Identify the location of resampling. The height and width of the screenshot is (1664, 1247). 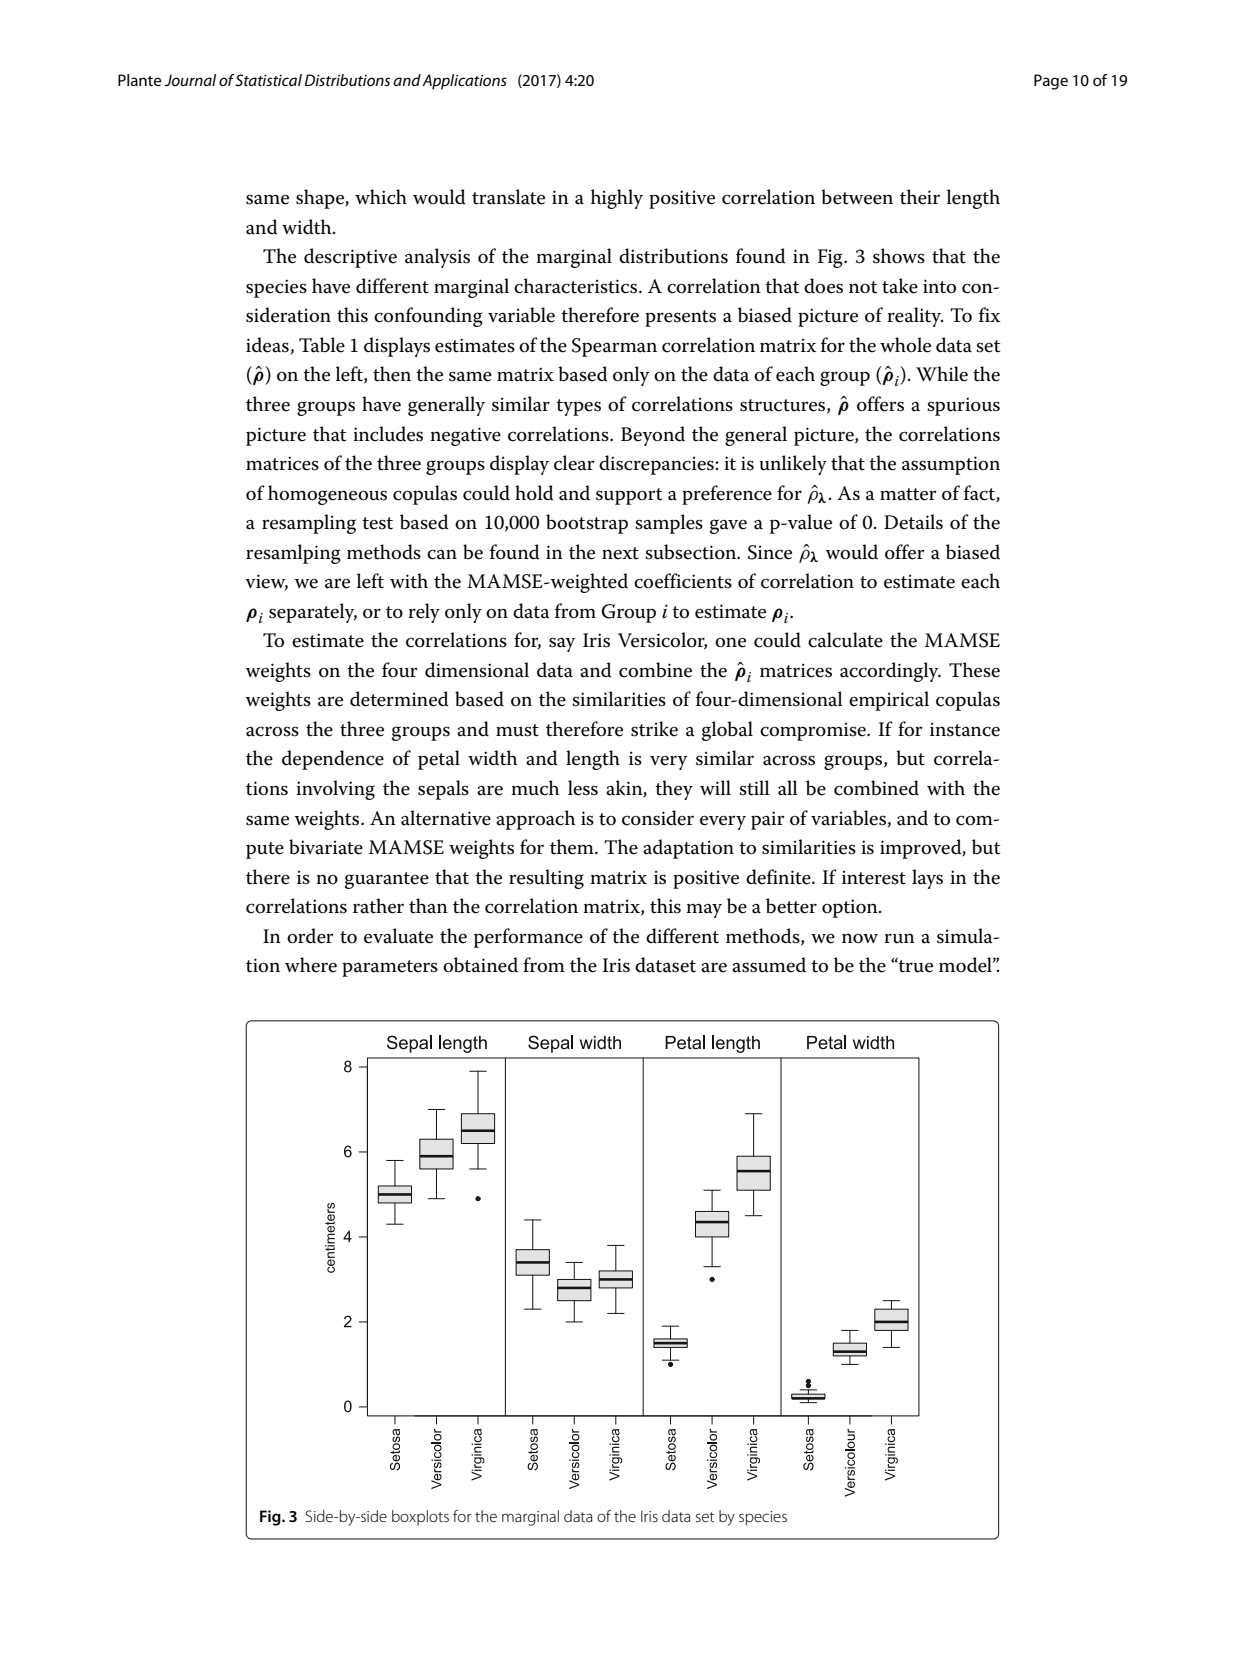
(309, 524).
